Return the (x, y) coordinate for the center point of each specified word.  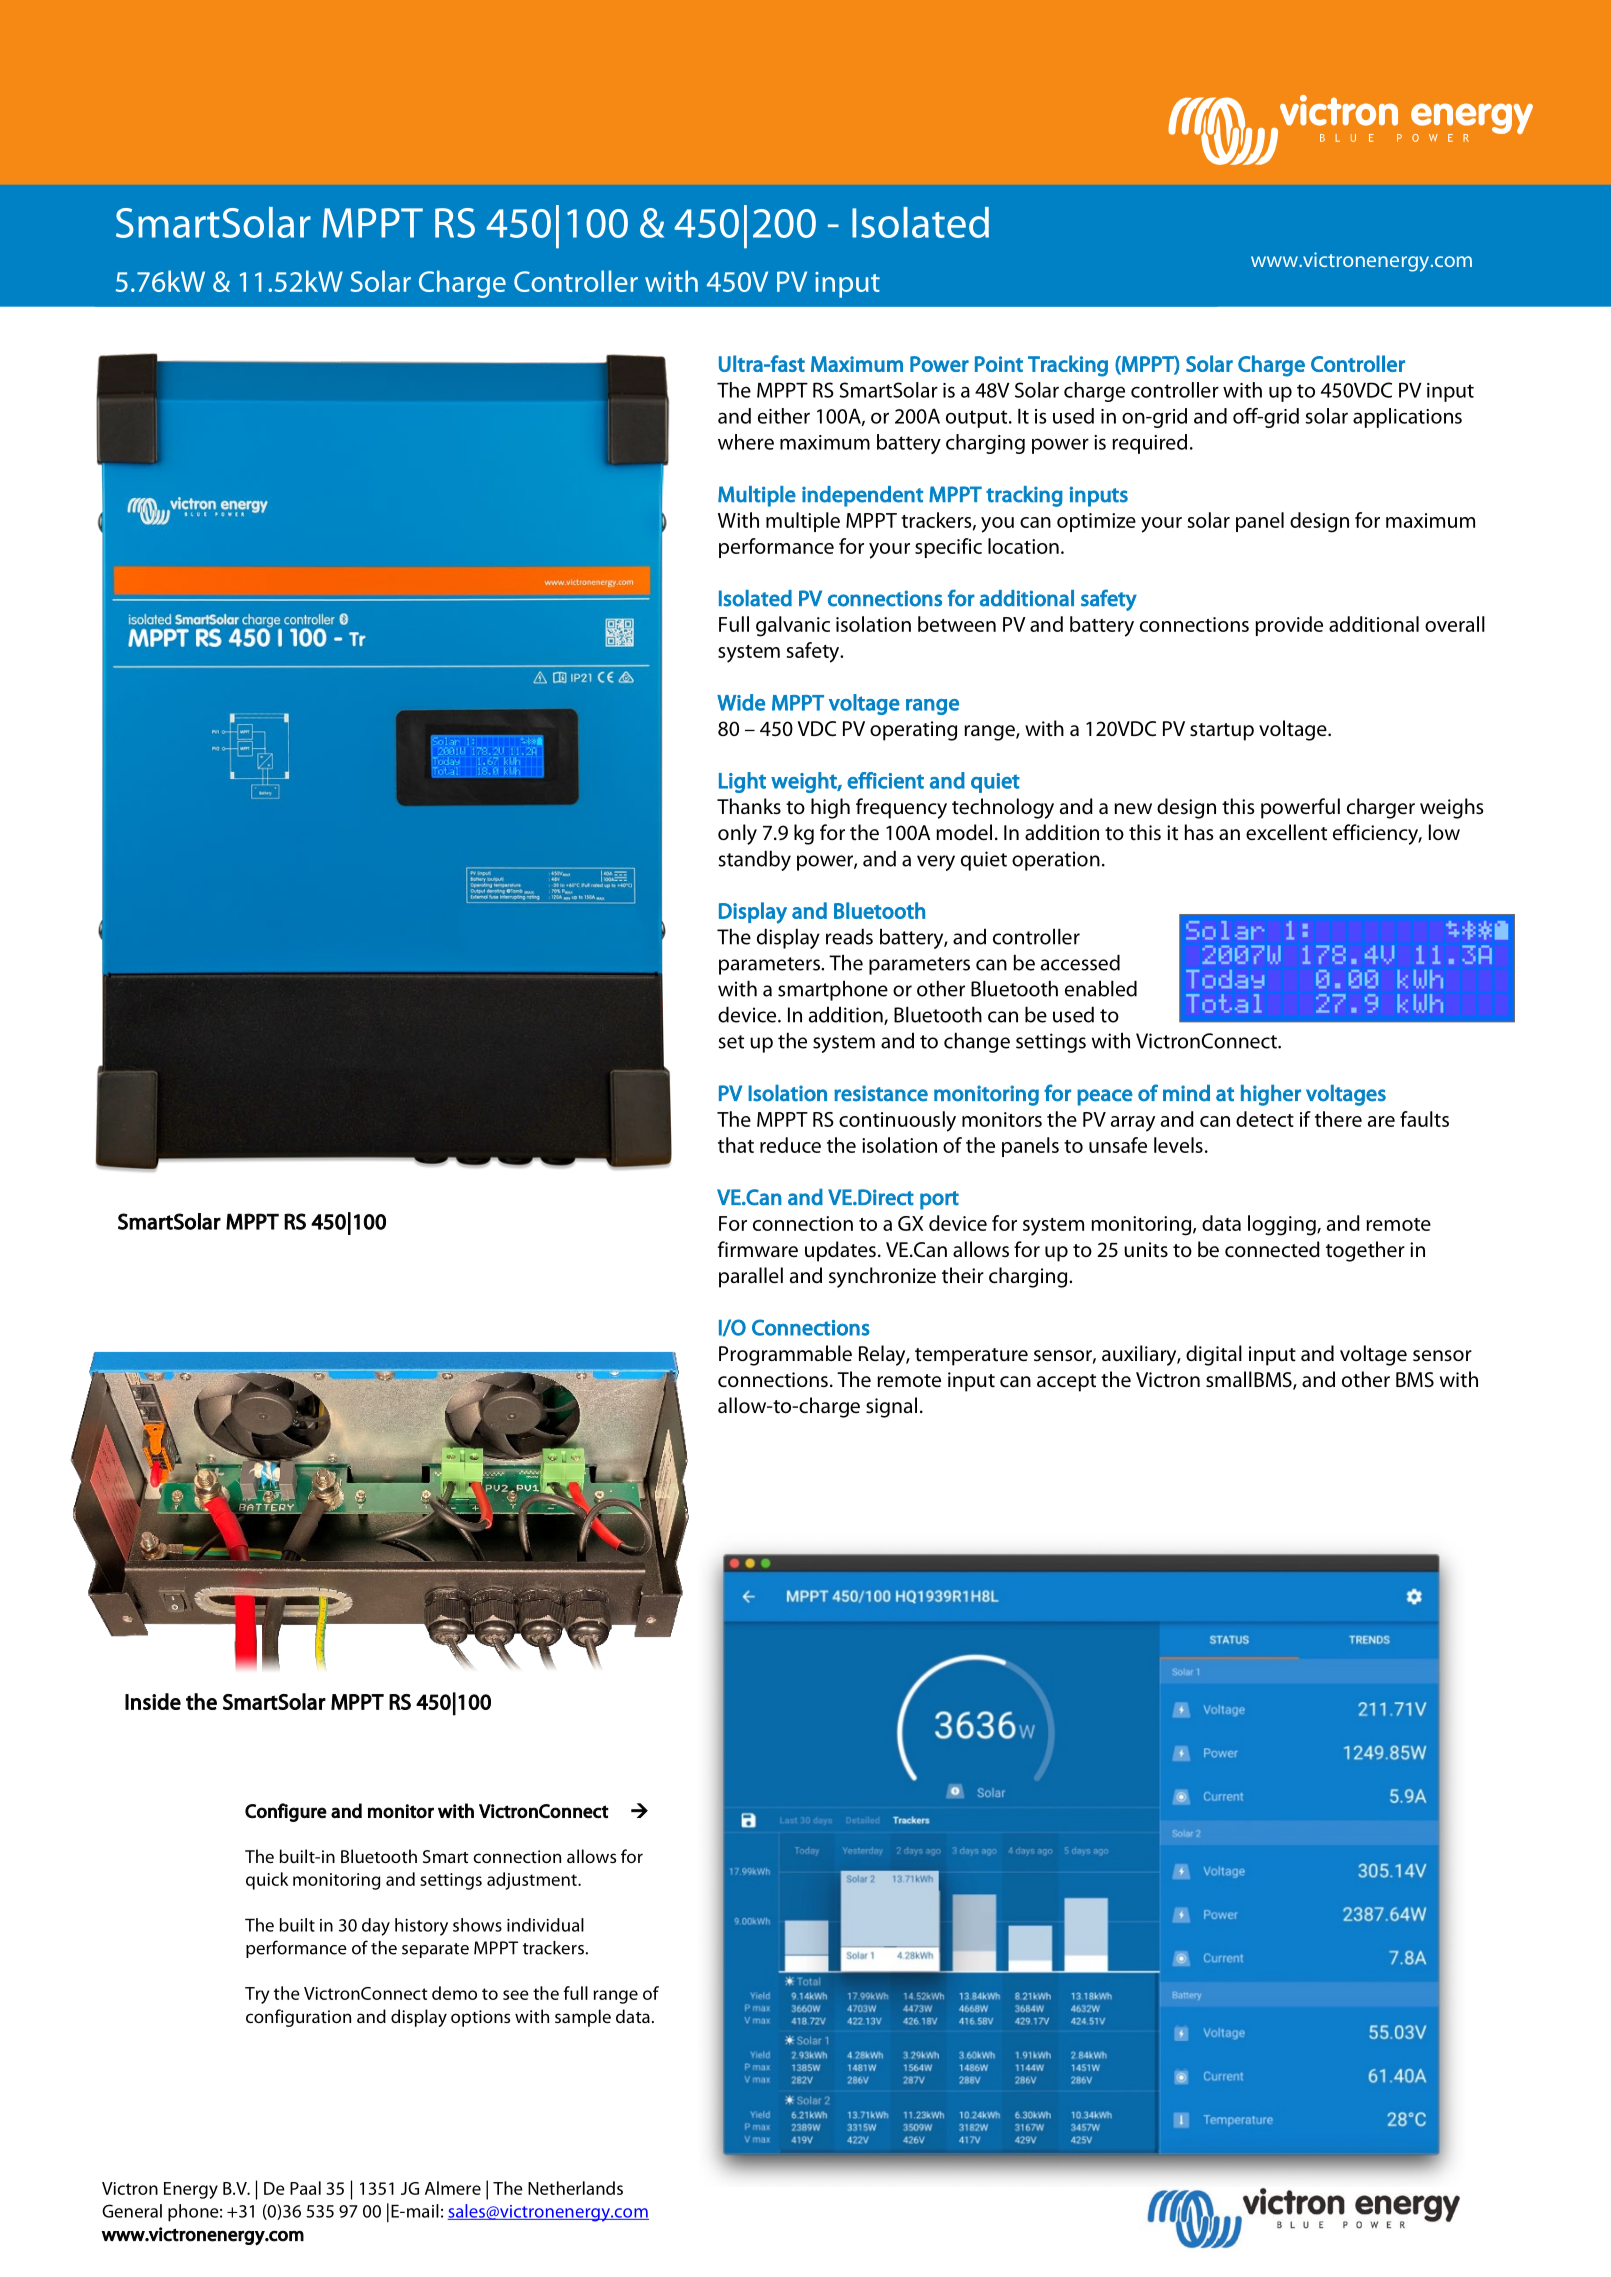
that (736, 1145)
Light (742, 782)
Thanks (749, 806)
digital (1214, 1355)
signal (891, 1407)
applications (1407, 418)
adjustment (533, 1881)
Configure (286, 1812)
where (746, 442)
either (784, 416)
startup (1222, 732)
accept (1066, 1383)
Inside (153, 1701)
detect (1265, 1119)
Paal (305, 2188)
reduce (790, 1145)
